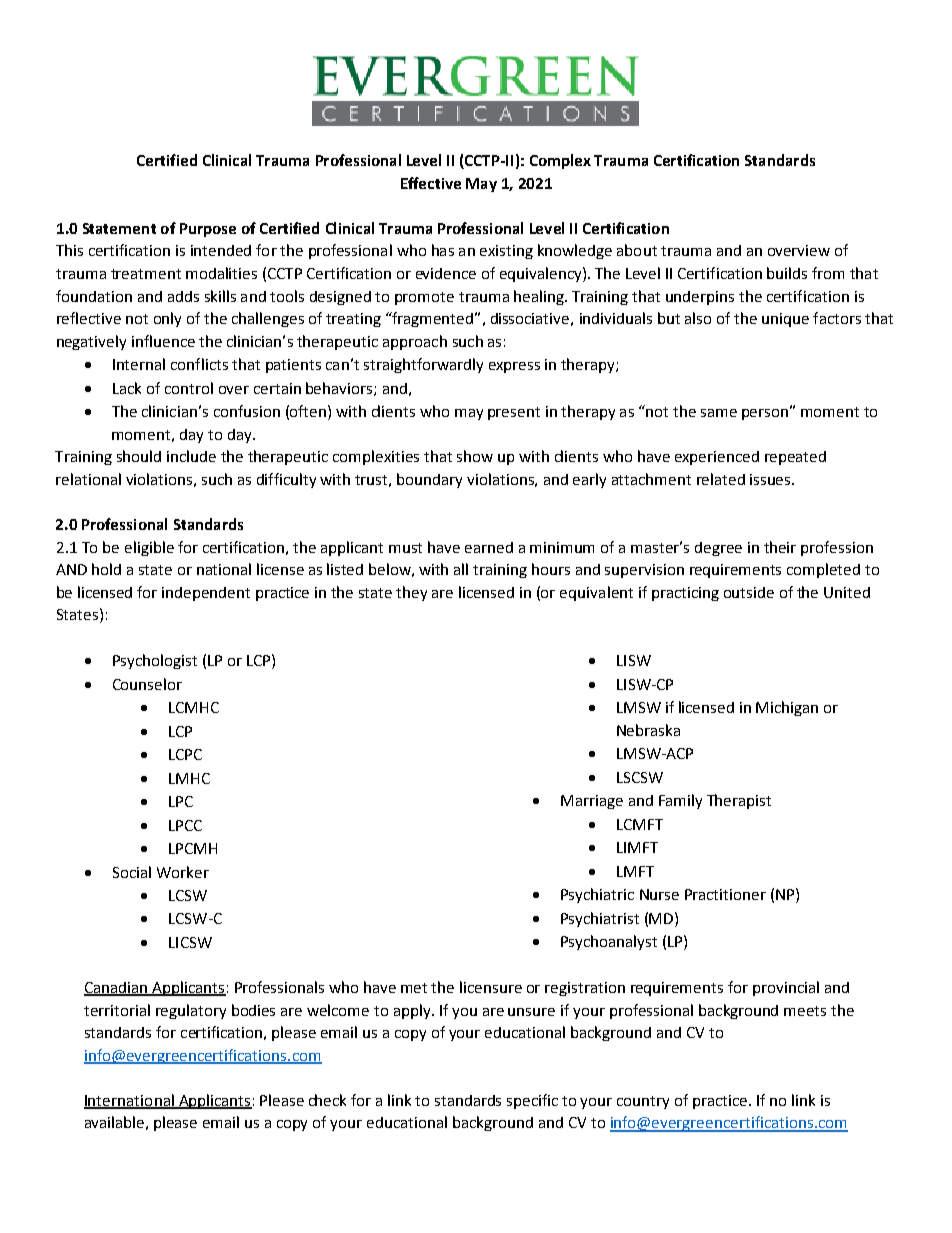 This screenshot has height=1233, width=952. Describe the element at coordinates (431, 183) in the screenshot. I see `Effective` at that location.
